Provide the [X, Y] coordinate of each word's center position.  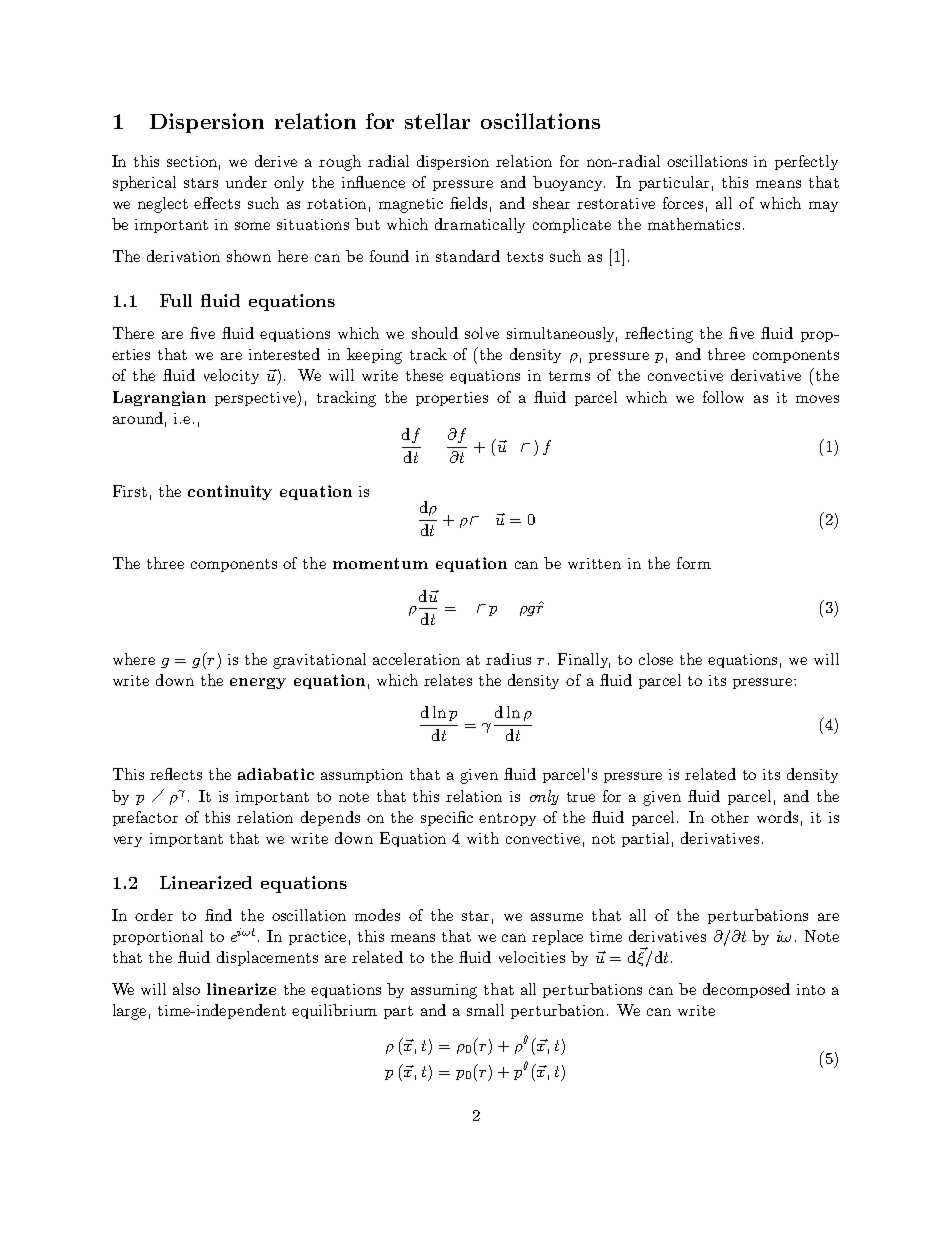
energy [258, 683]
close [656, 659]
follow [723, 397]
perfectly [806, 162]
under [246, 182]
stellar [437, 121]
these [424, 375]
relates [448, 680]
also [186, 989]
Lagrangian [159, 398]
